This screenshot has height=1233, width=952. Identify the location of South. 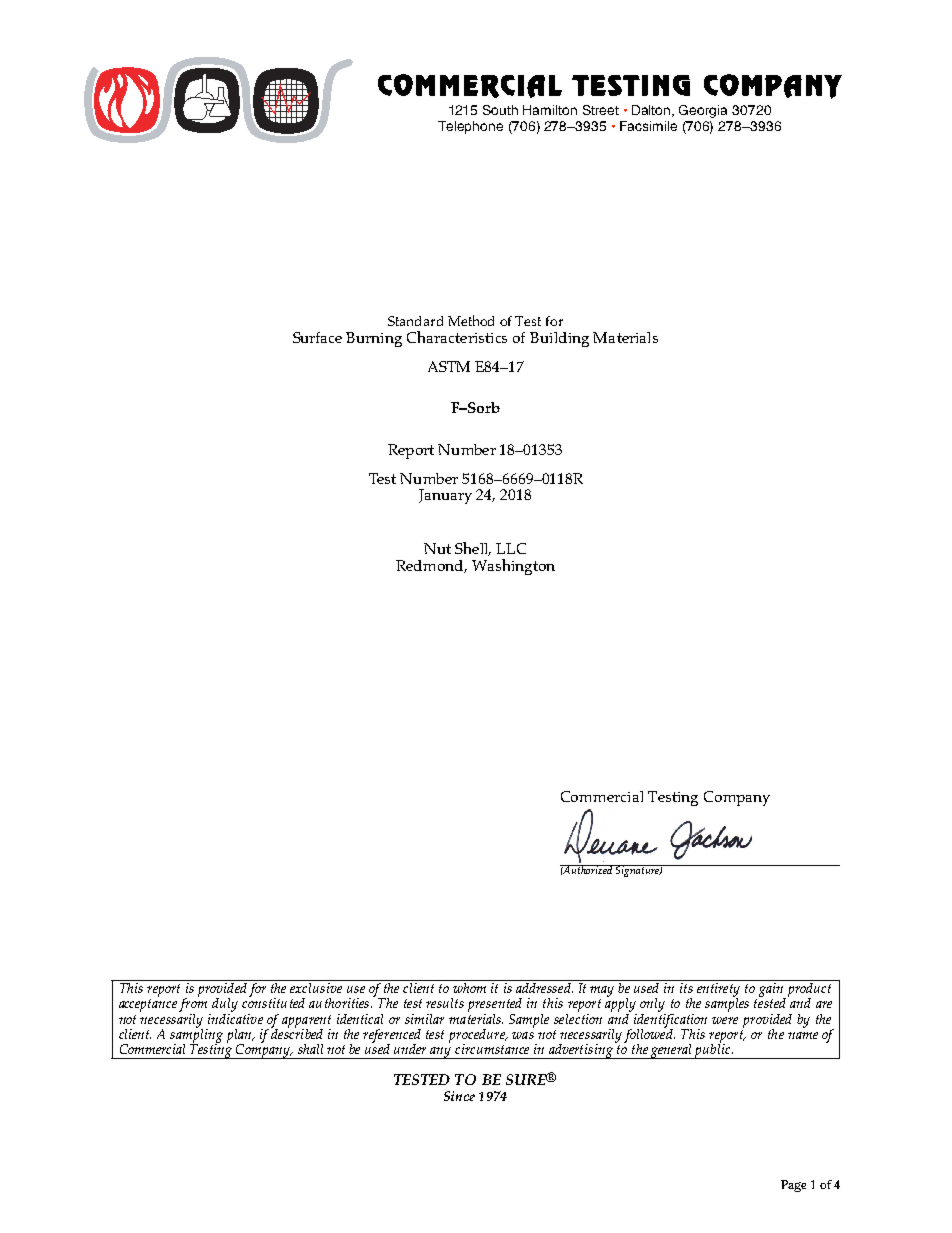
(500, 110).
